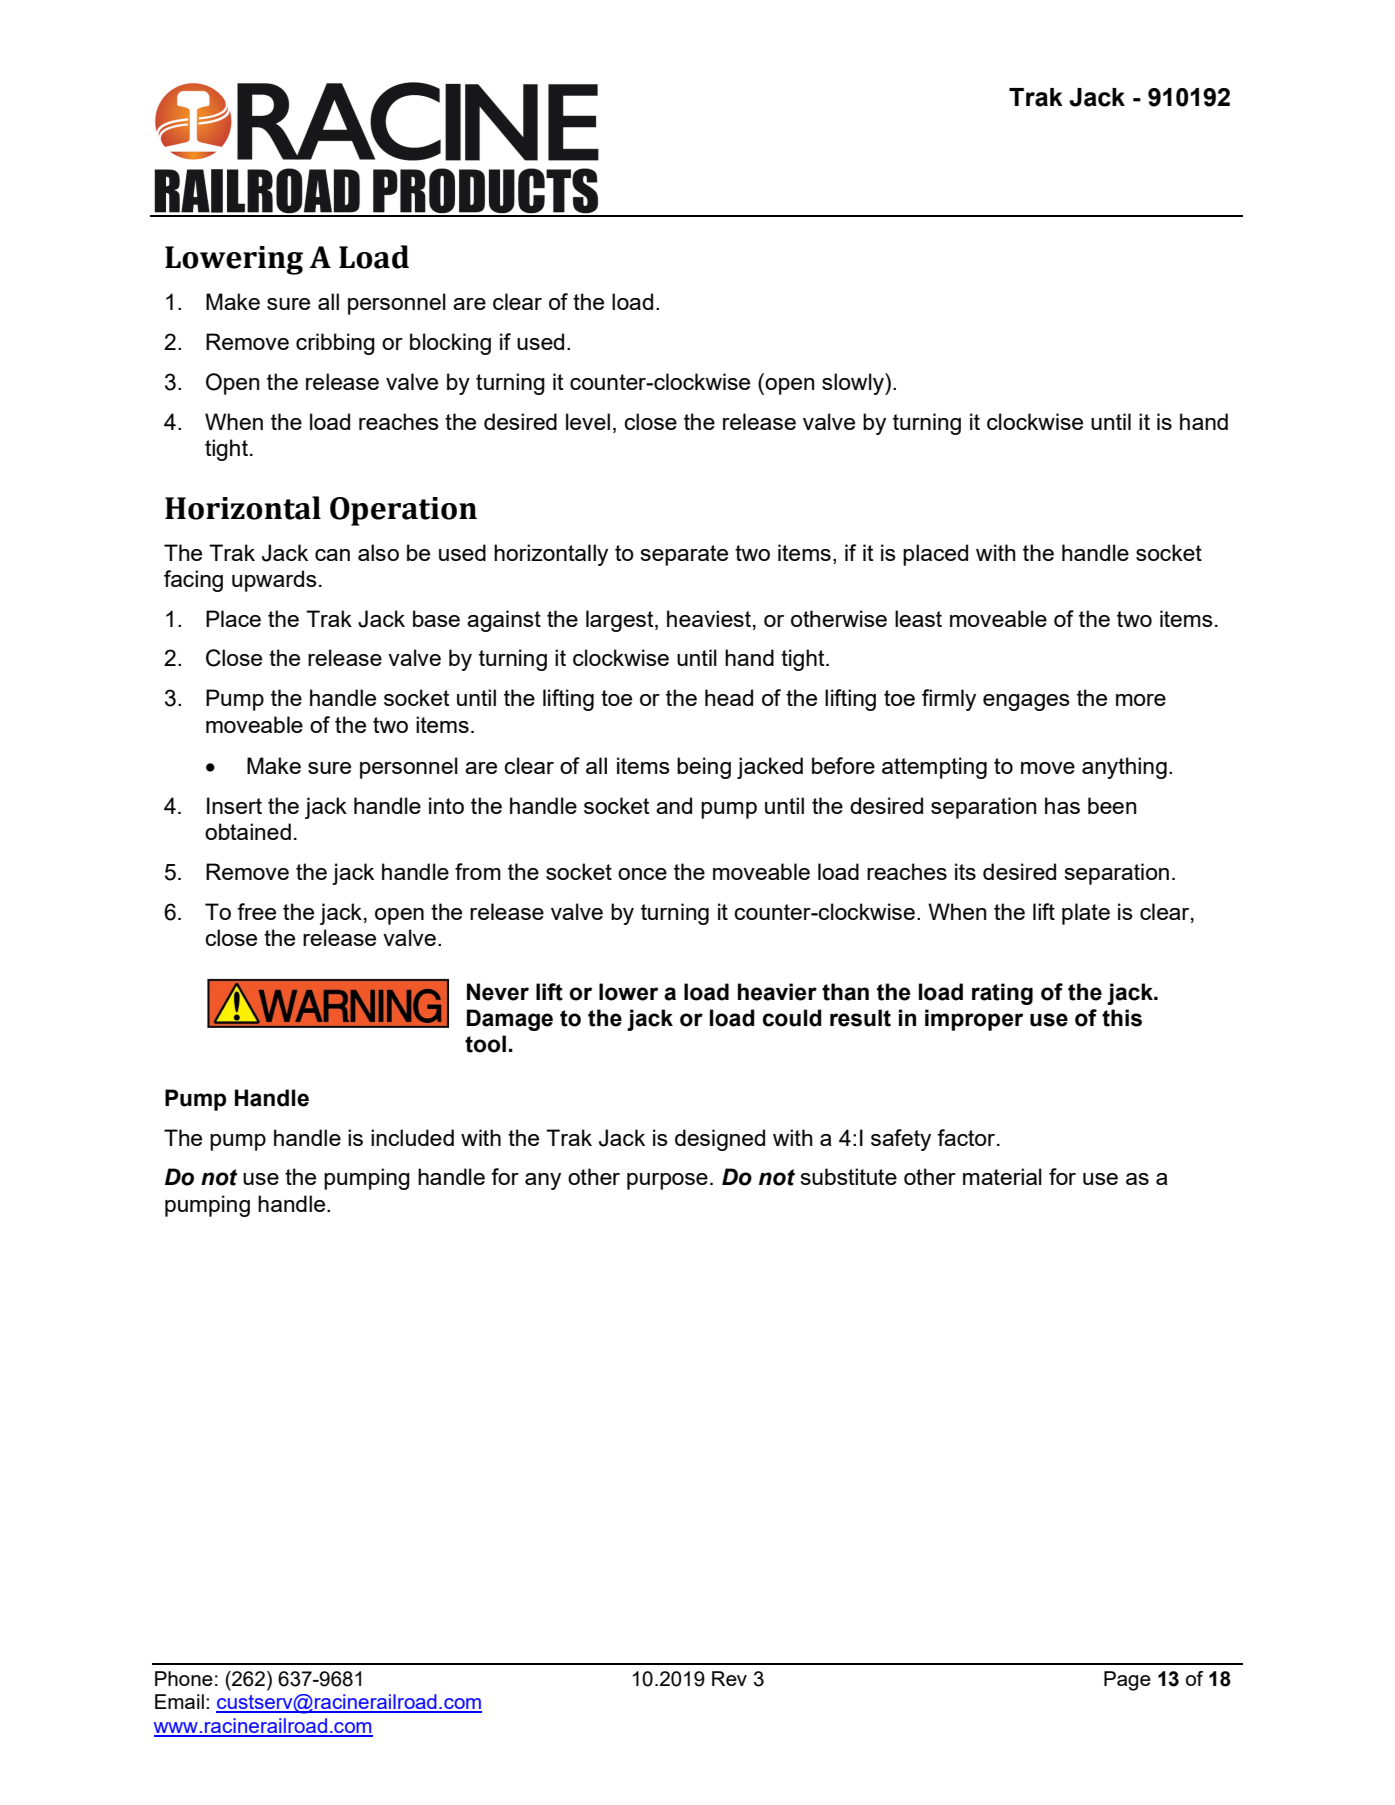 The width and height of the screenshot is (1395, 1805). What do you see at coordinates (1026, 702) in the screenshot?
I see `engages` at bounding box center [1026, 702].
